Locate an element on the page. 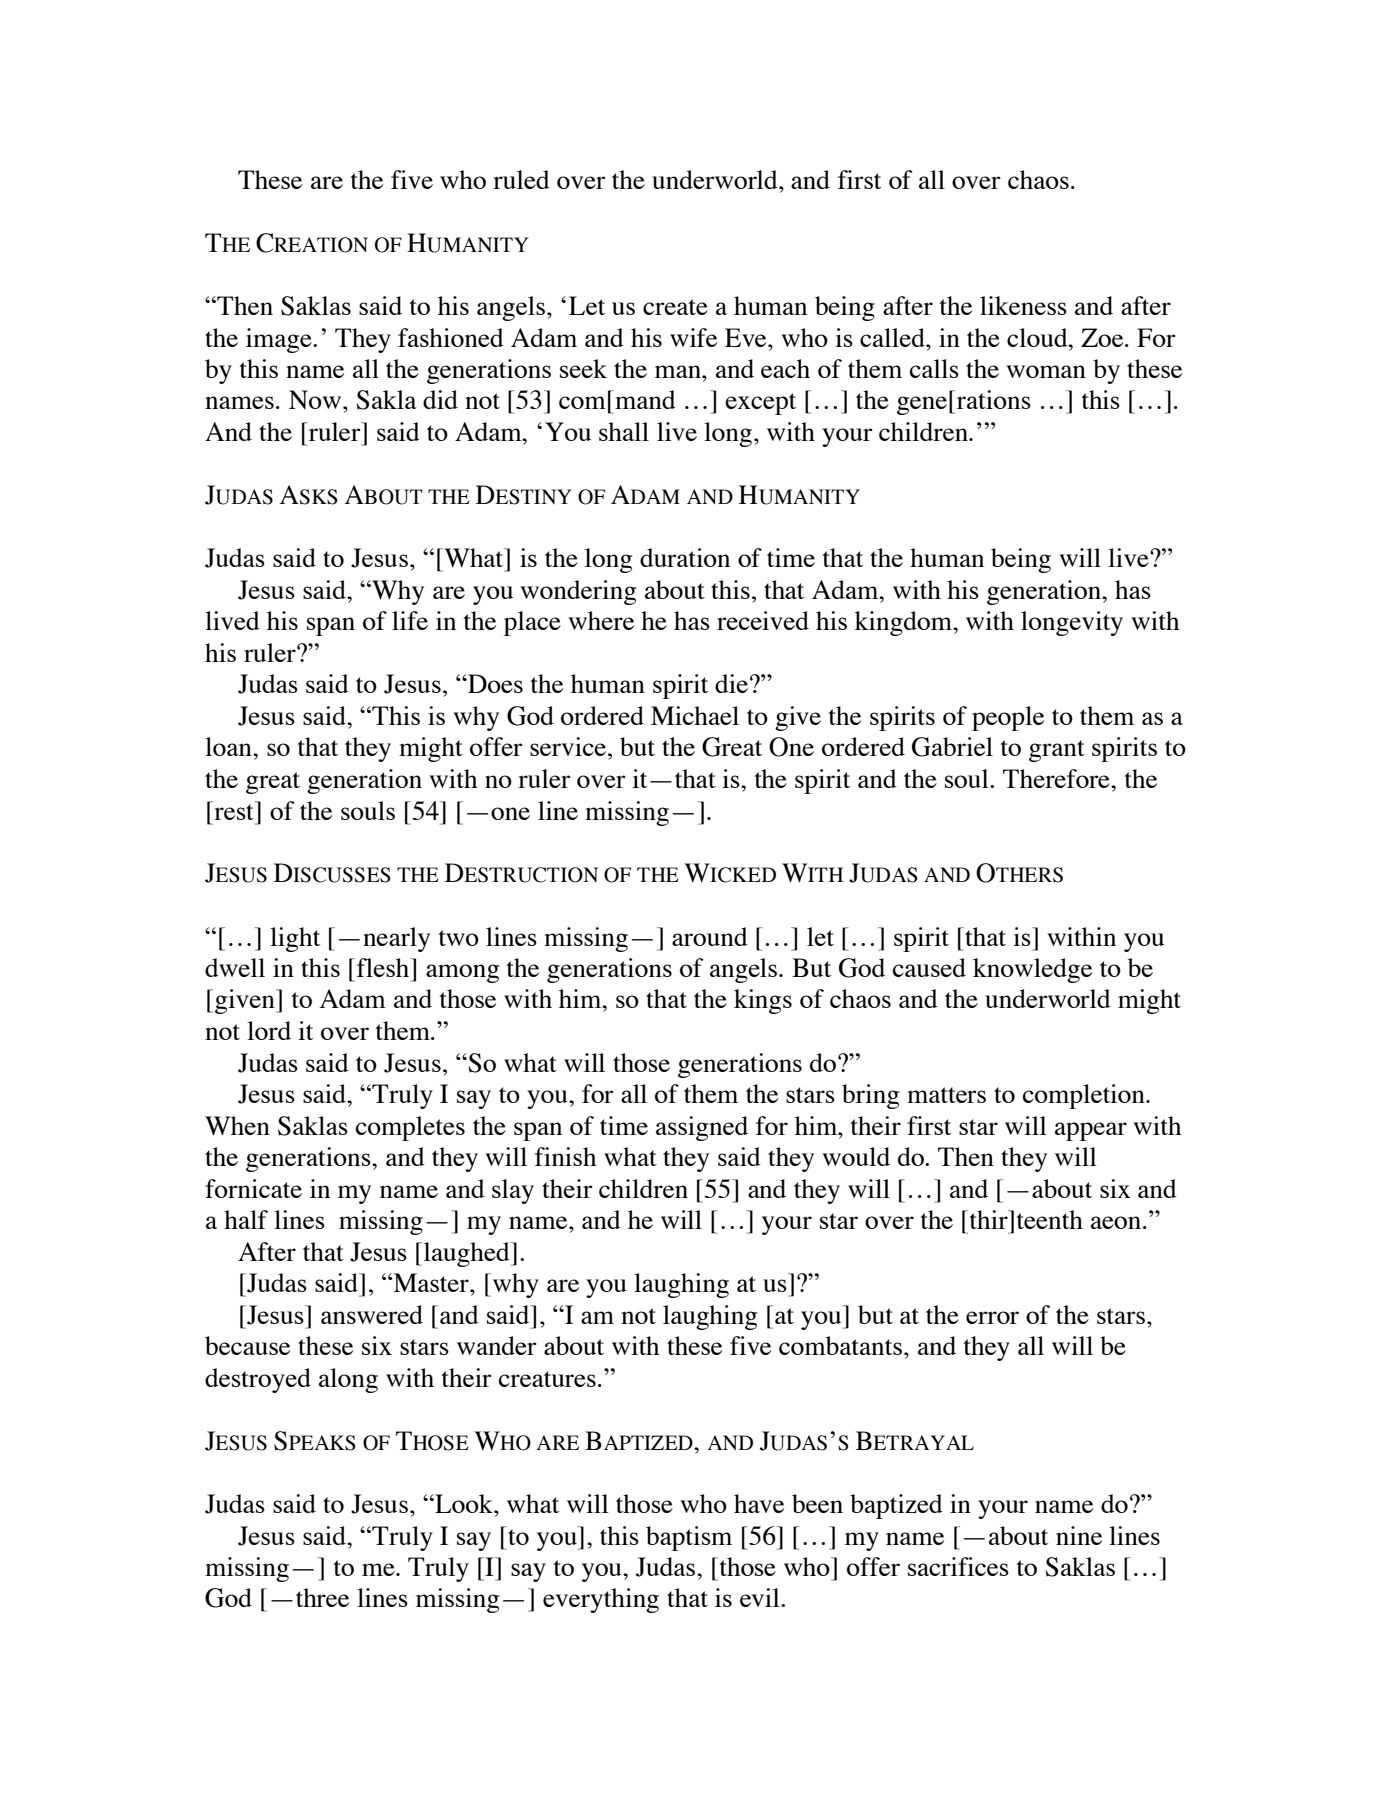 Image resolution: width=1392 pixels, height=1802 pixels. duration is located at coordinates (685, 557).
